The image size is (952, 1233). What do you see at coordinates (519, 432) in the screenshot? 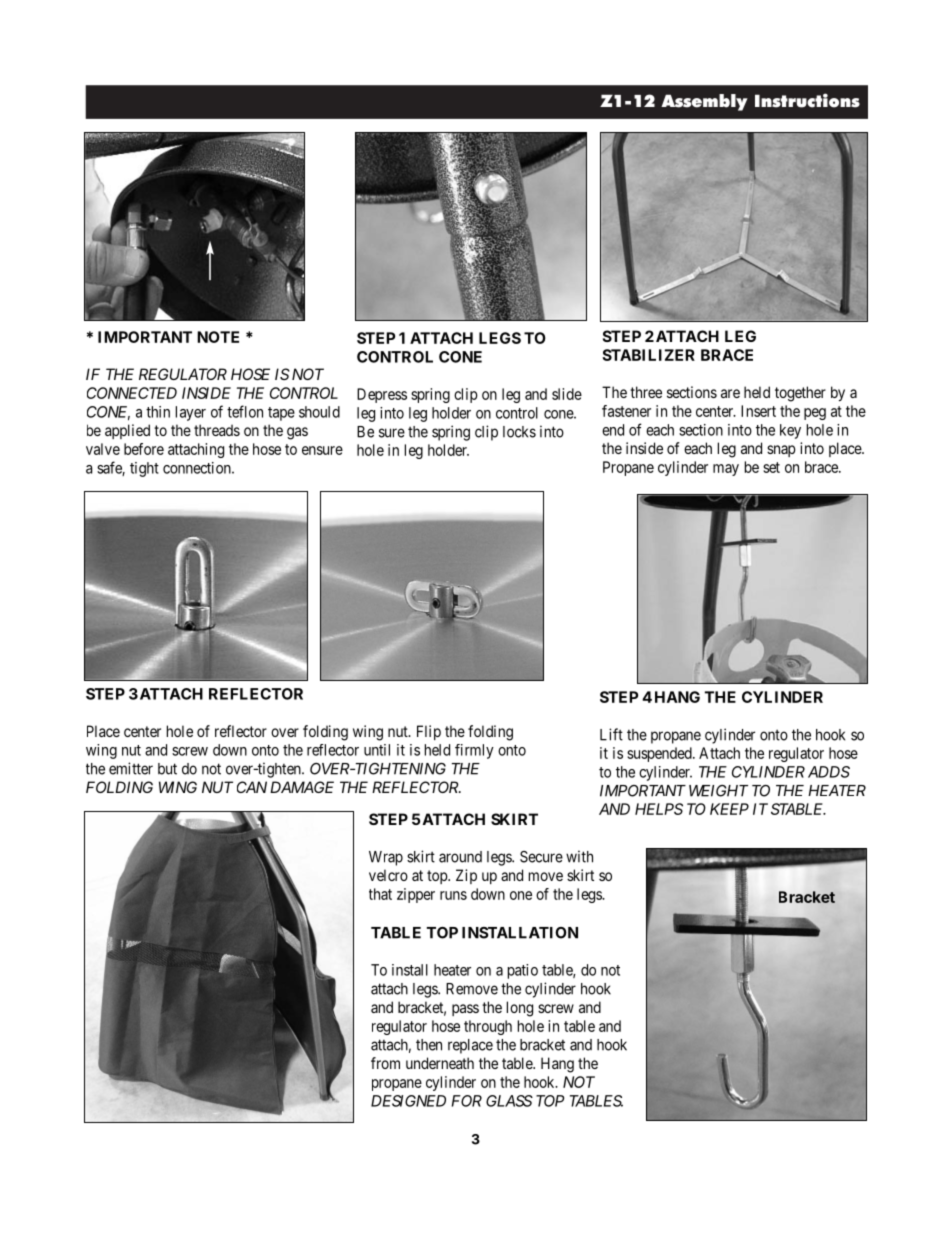
I see `locks` at bounding box center [519, 432].
